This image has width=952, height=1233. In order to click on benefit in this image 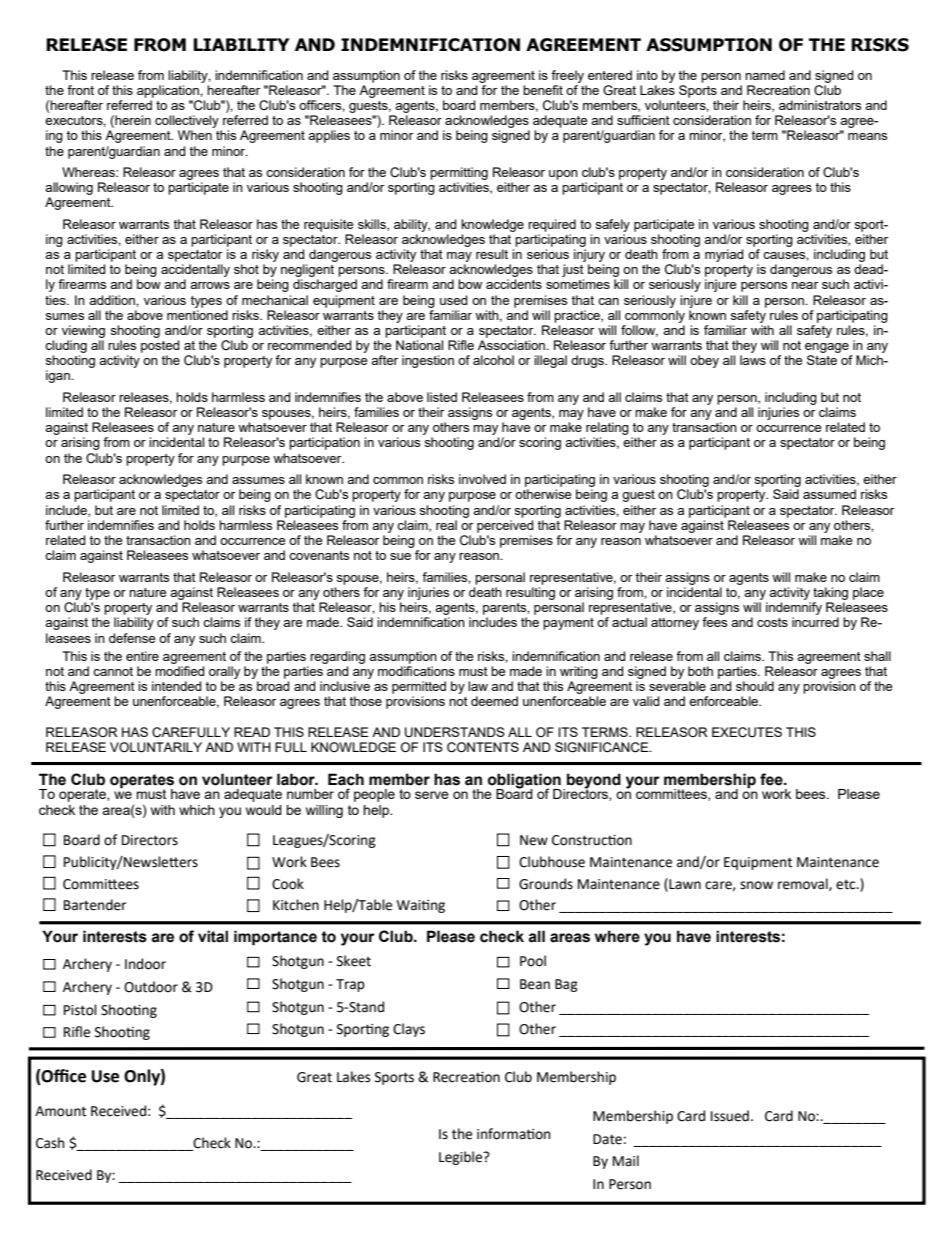, I will do `click(543, 90)`.
